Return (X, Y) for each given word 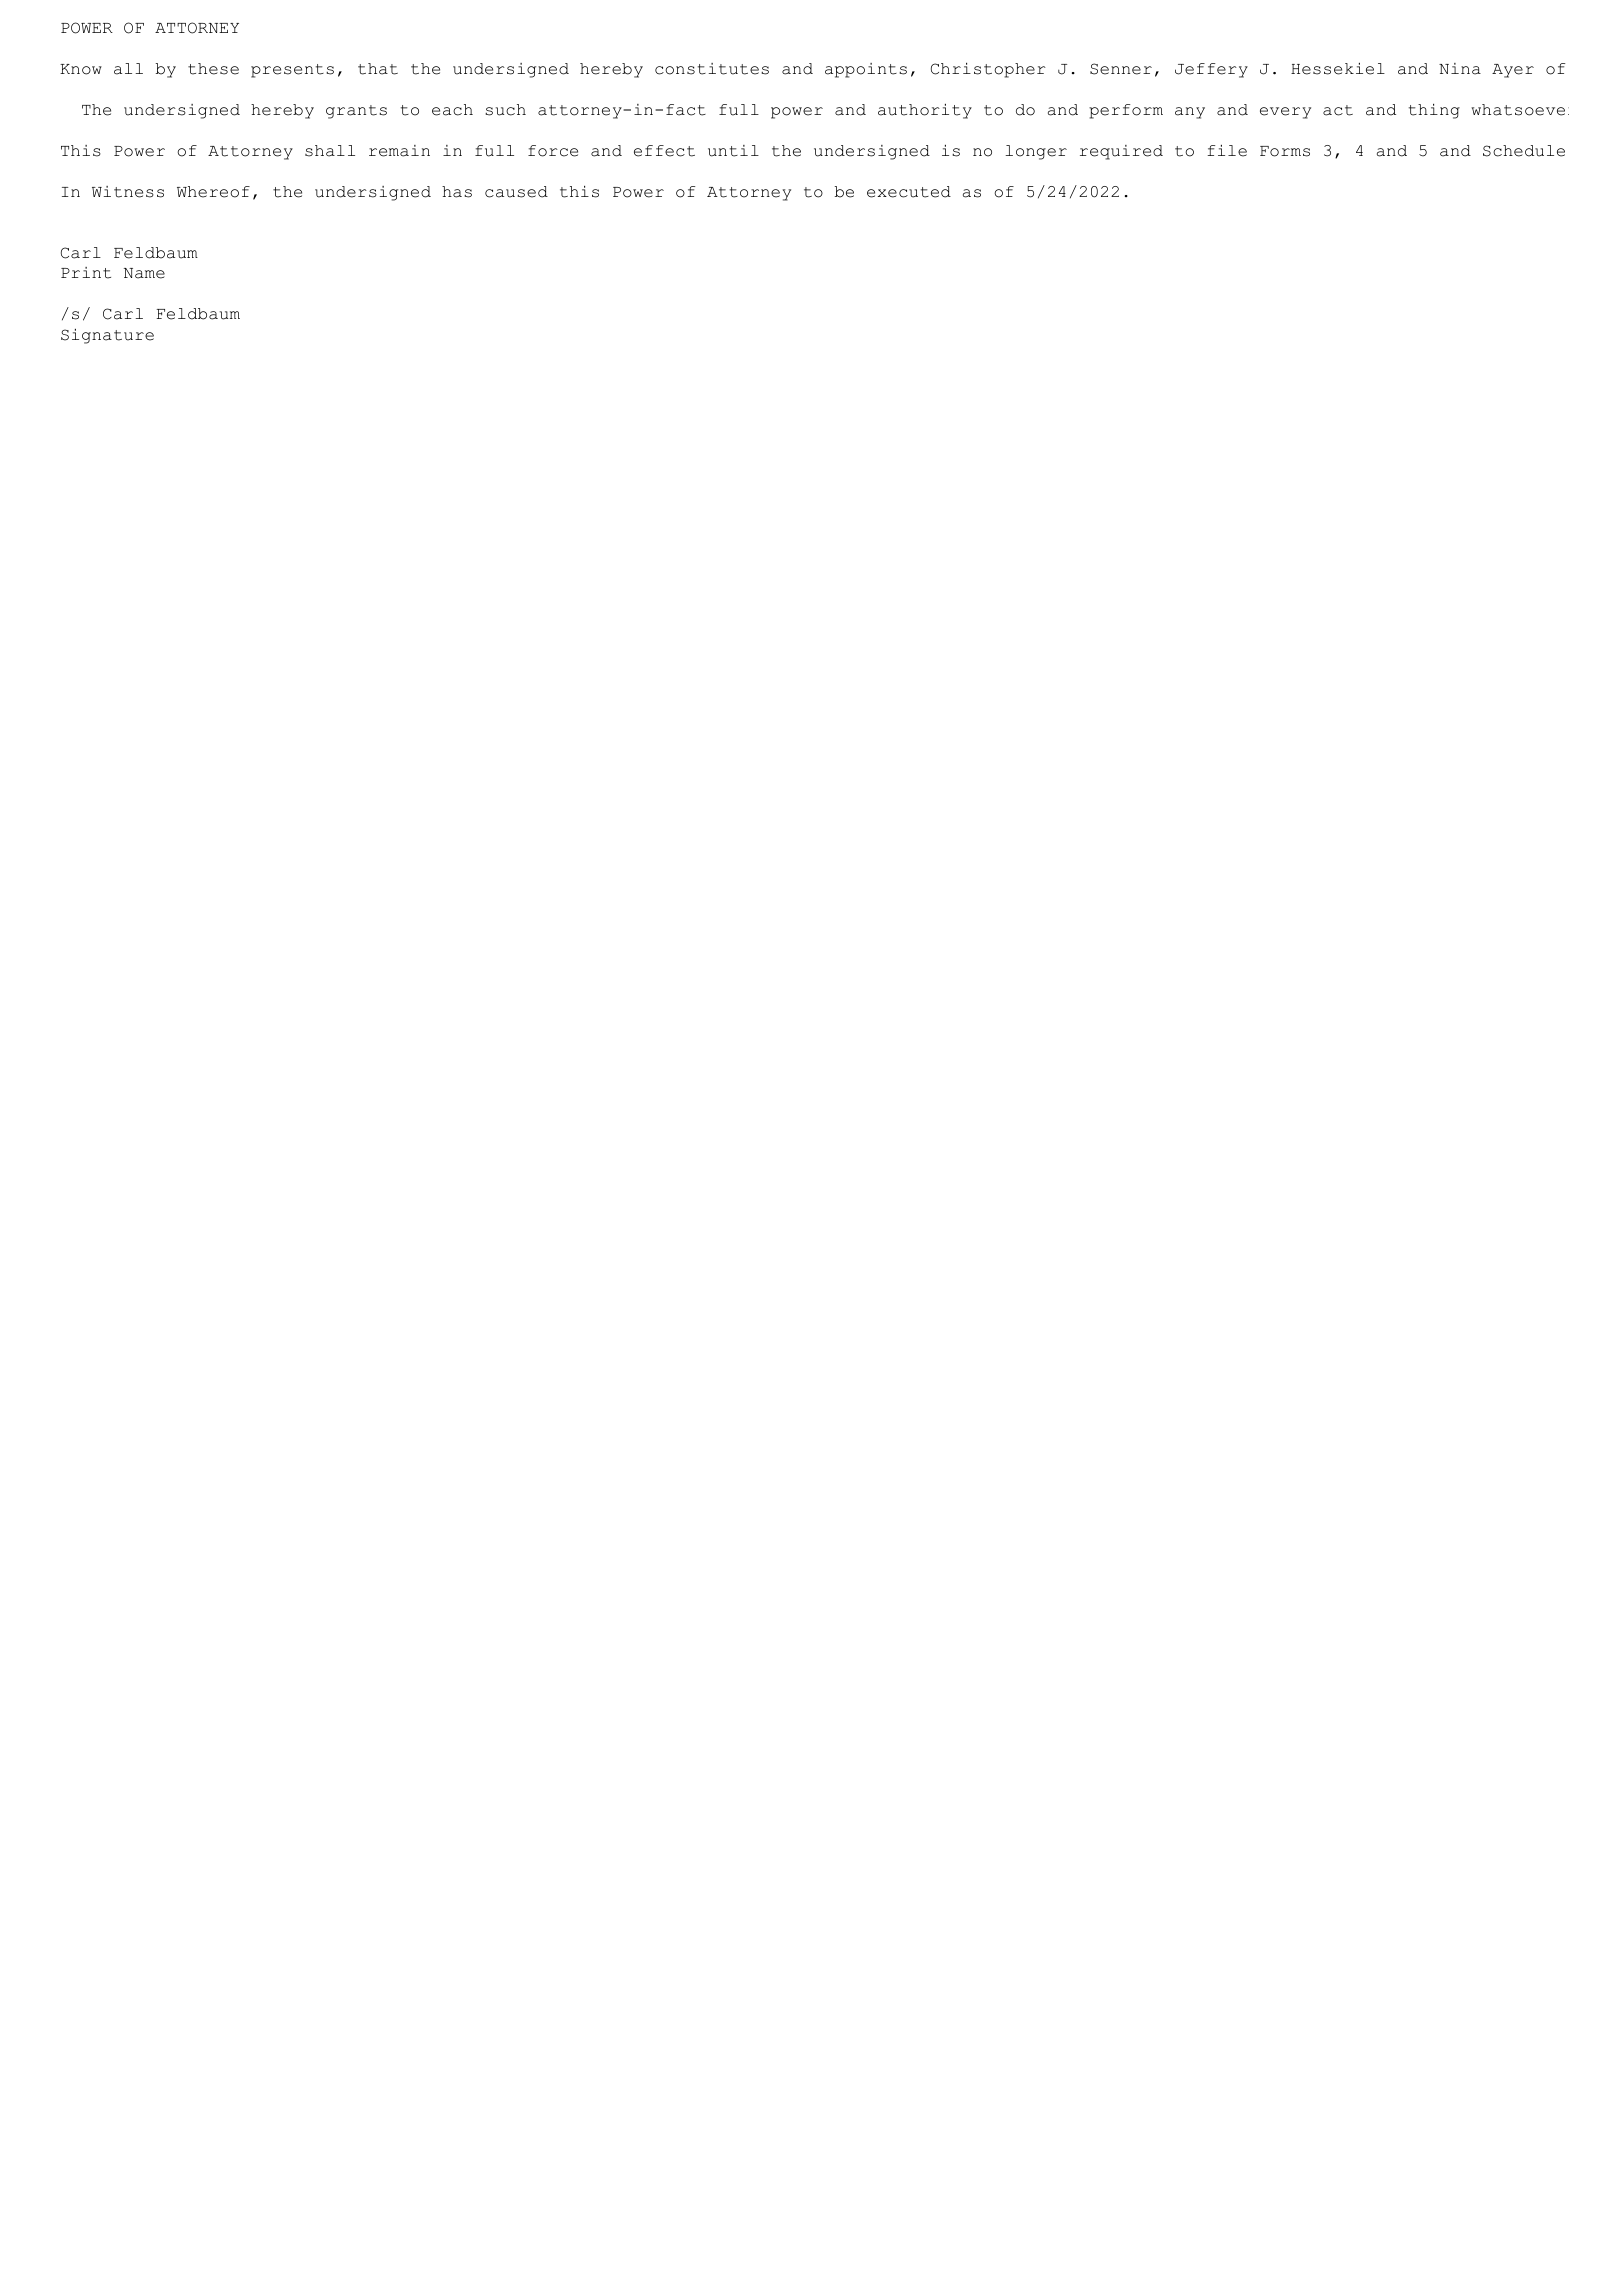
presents (292, 71)
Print (86, 273)
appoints (866, 70)
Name (144, 273)
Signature (107, 336)
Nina (1460, 69)
